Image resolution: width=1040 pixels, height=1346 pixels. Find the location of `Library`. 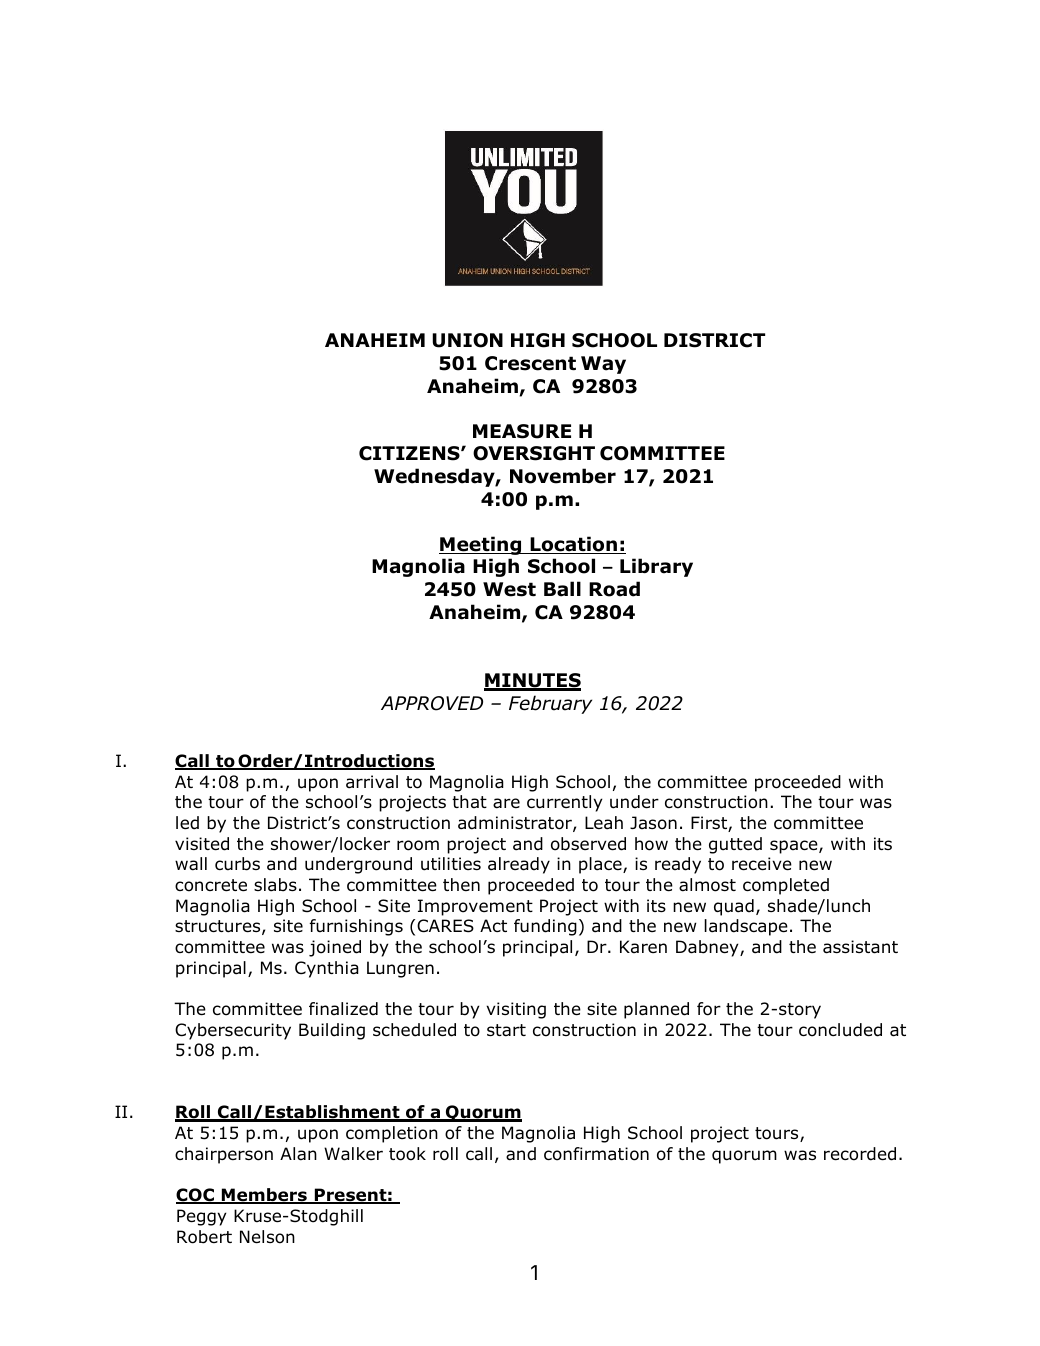

Library is located at coordinates (656, 567).
